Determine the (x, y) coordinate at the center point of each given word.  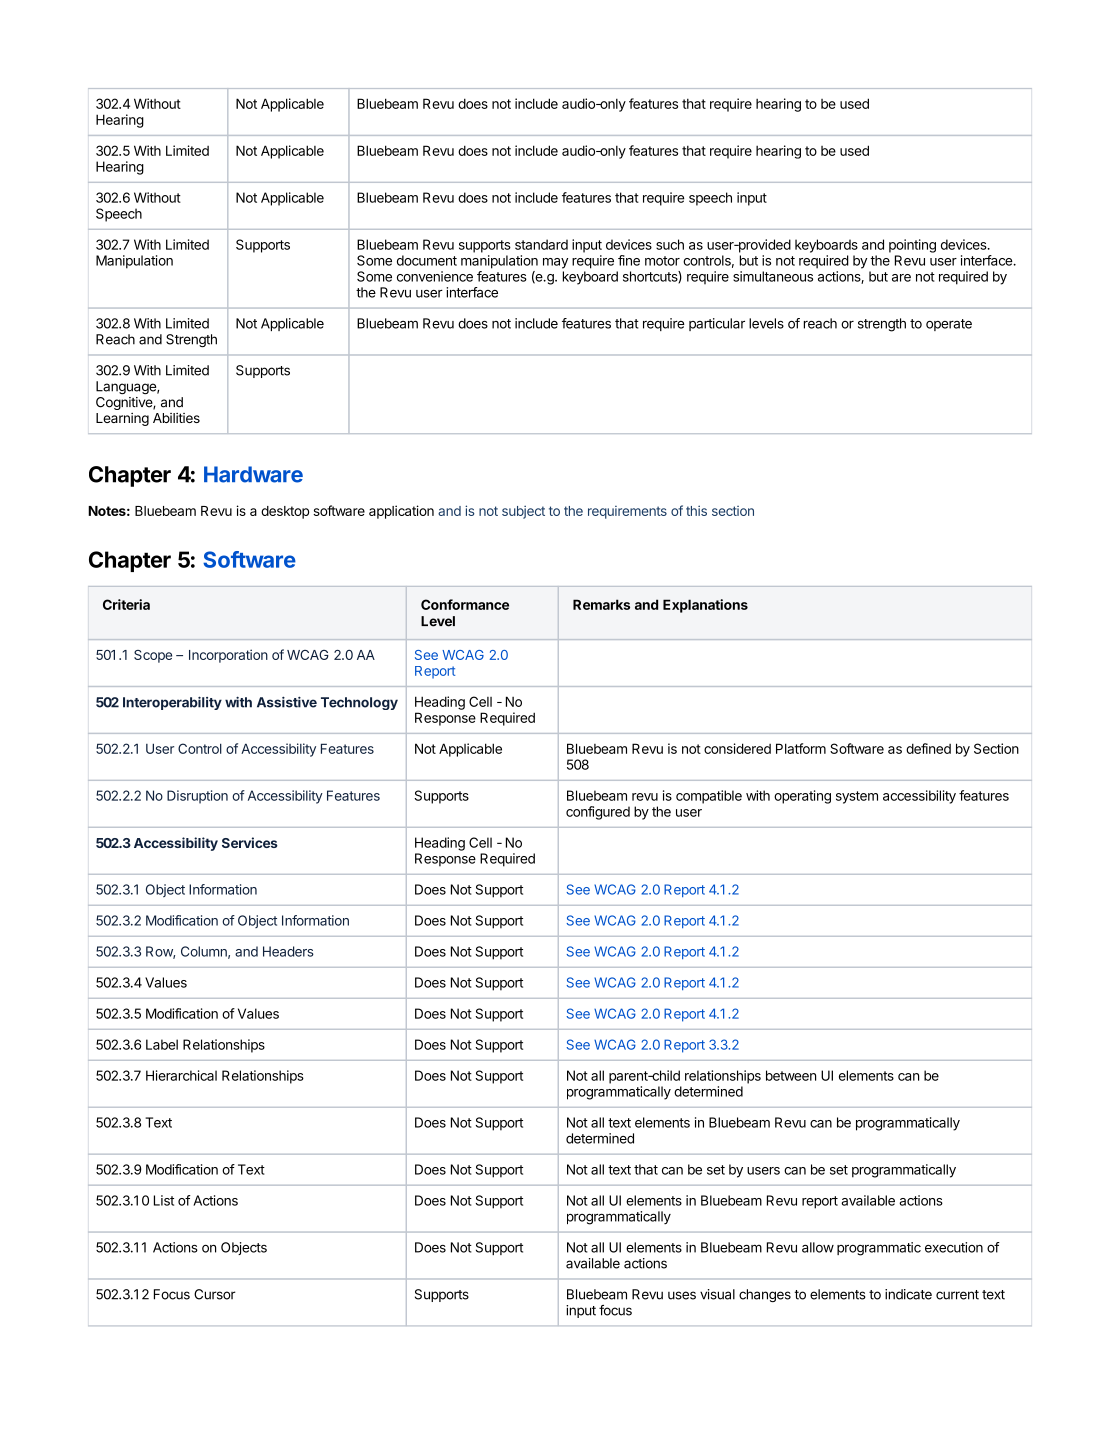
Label (162, 1044)
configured (598, 813)
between (791, 1075)
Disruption (197, 797)
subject (523, 512)
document (427, 260)
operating (802, 797)
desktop (285, 512)
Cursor (215, 1294)
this (696, 510)
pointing (912, 246)
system (857, 797)
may (555, 263)
